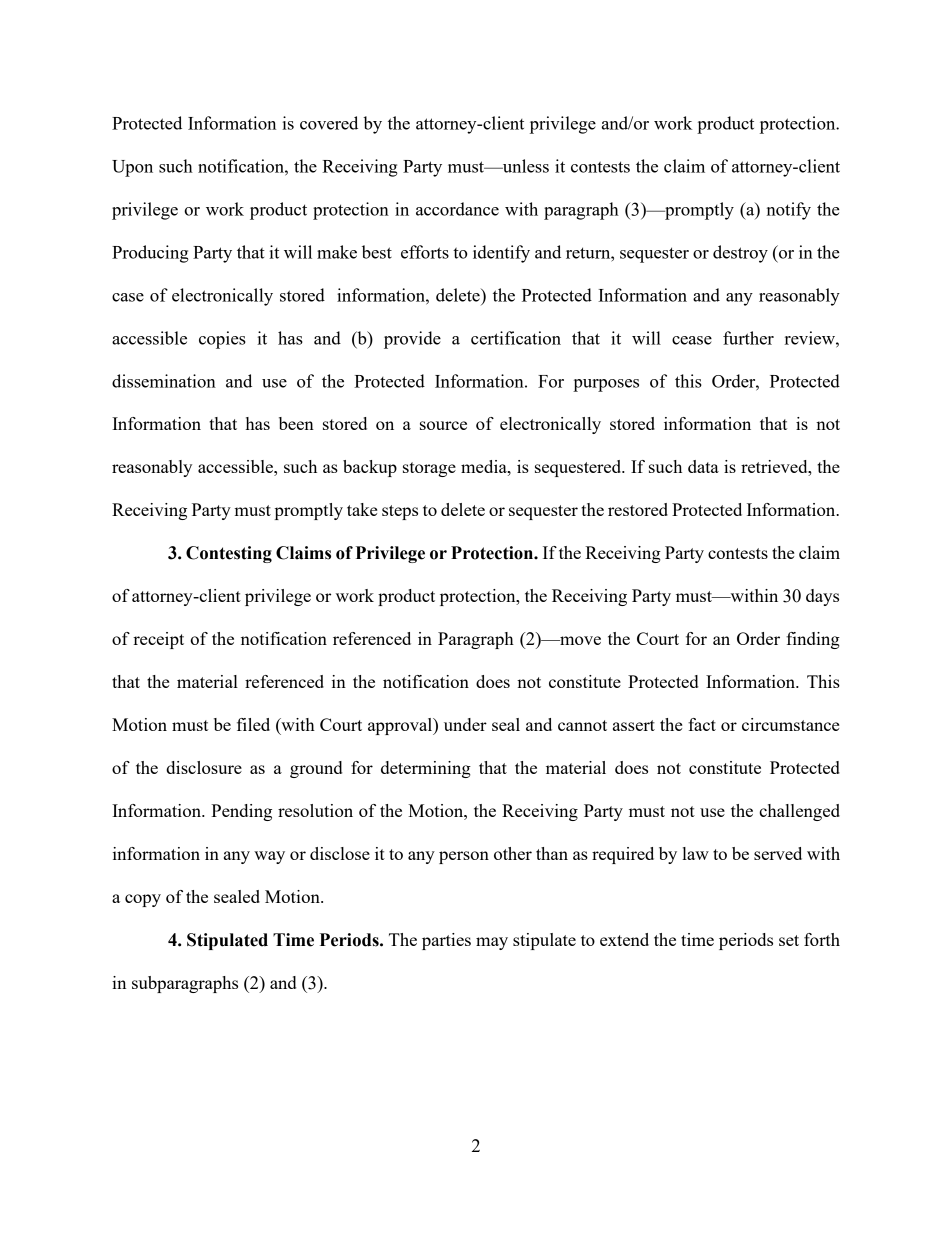  Describe the element at coordinates (789, 211) in the screenshot. I see `notify` at that location.
